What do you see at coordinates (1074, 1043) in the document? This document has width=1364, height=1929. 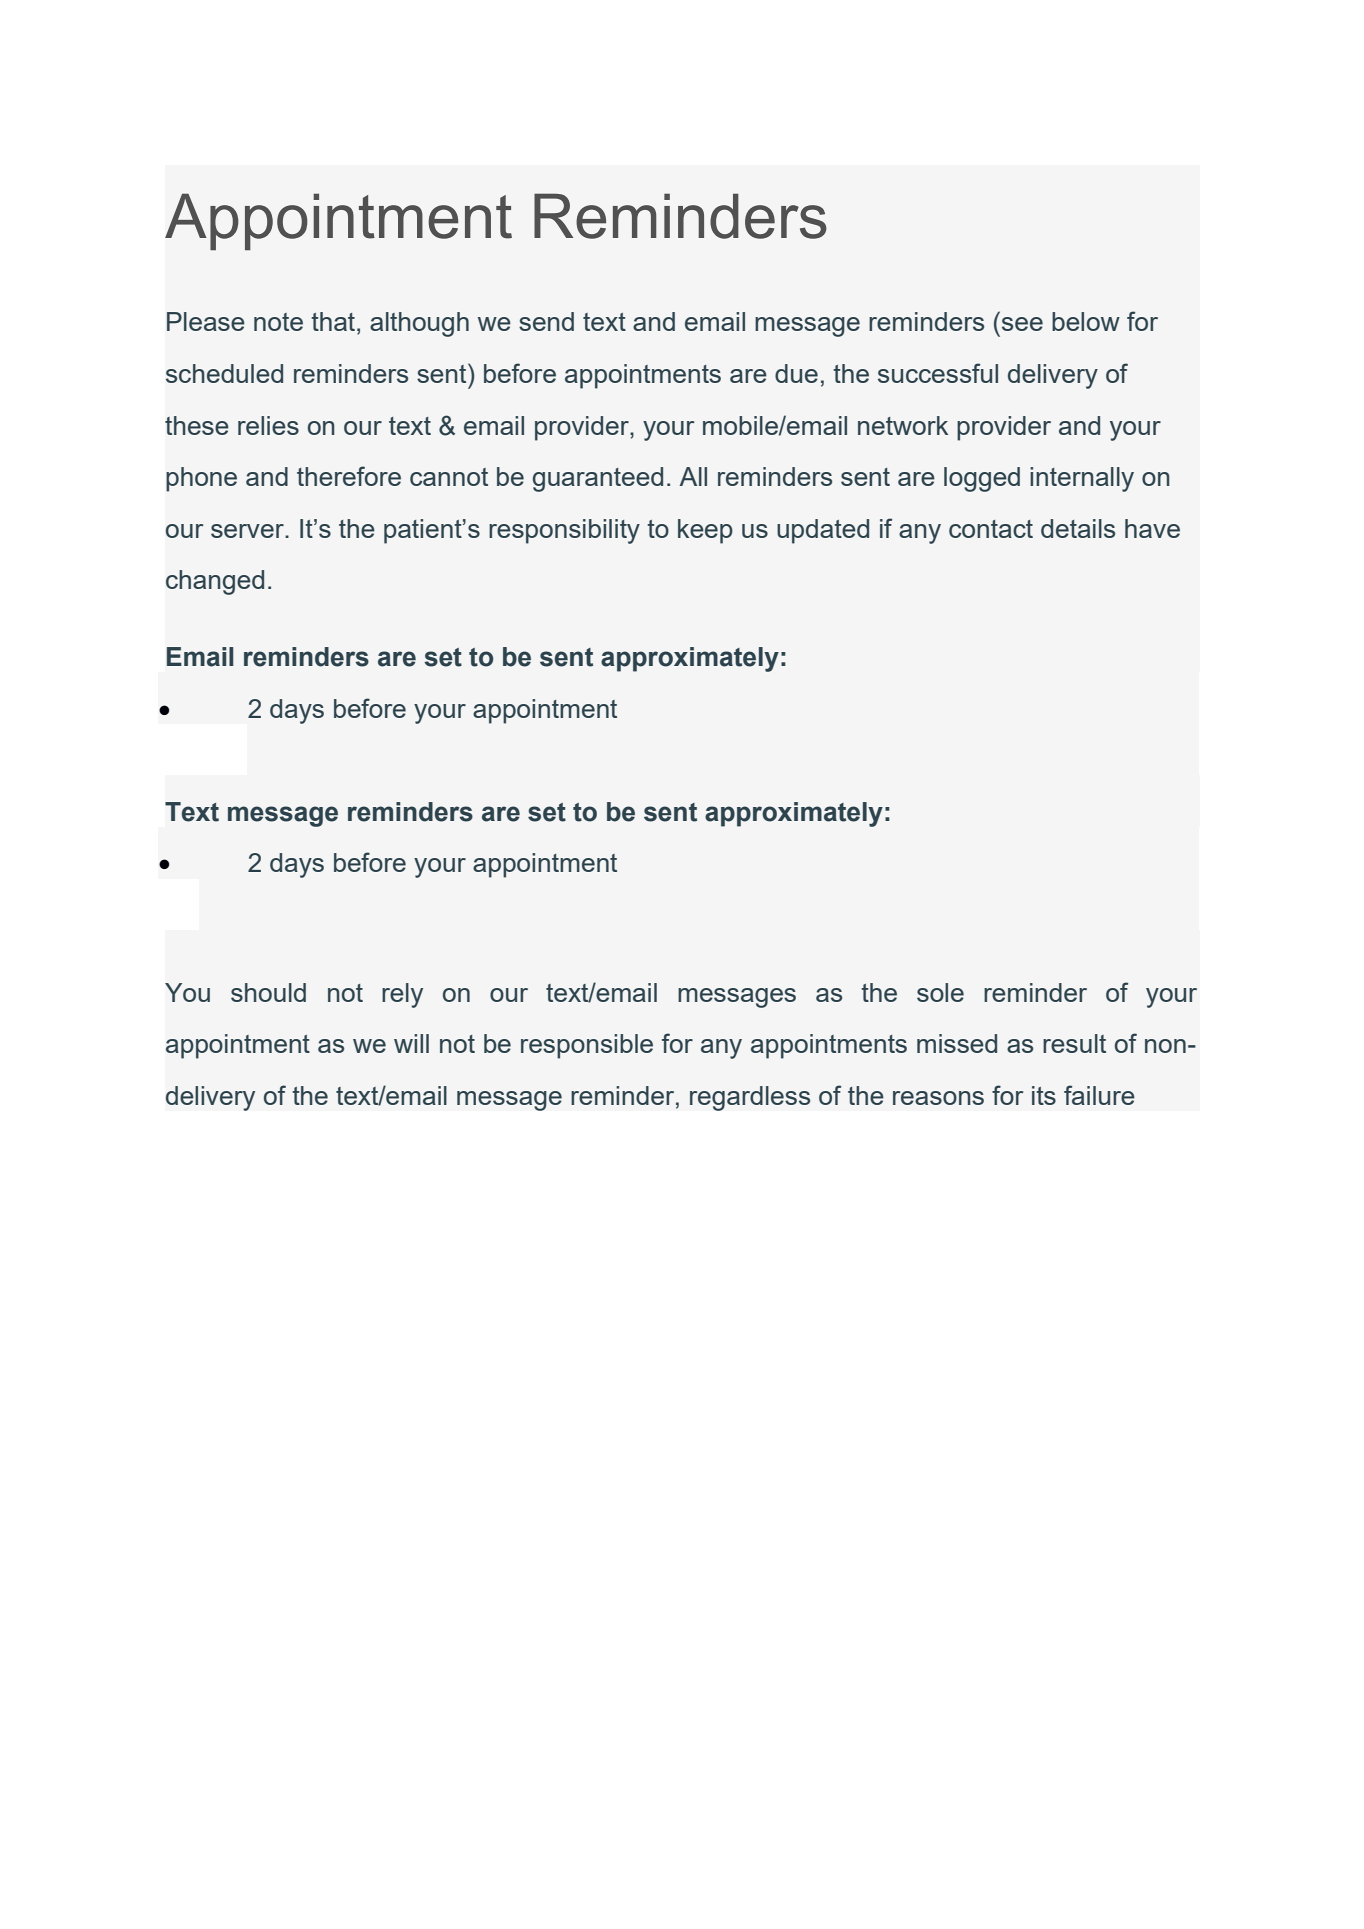 I see `result` at bounding box center [1074, 1043].
